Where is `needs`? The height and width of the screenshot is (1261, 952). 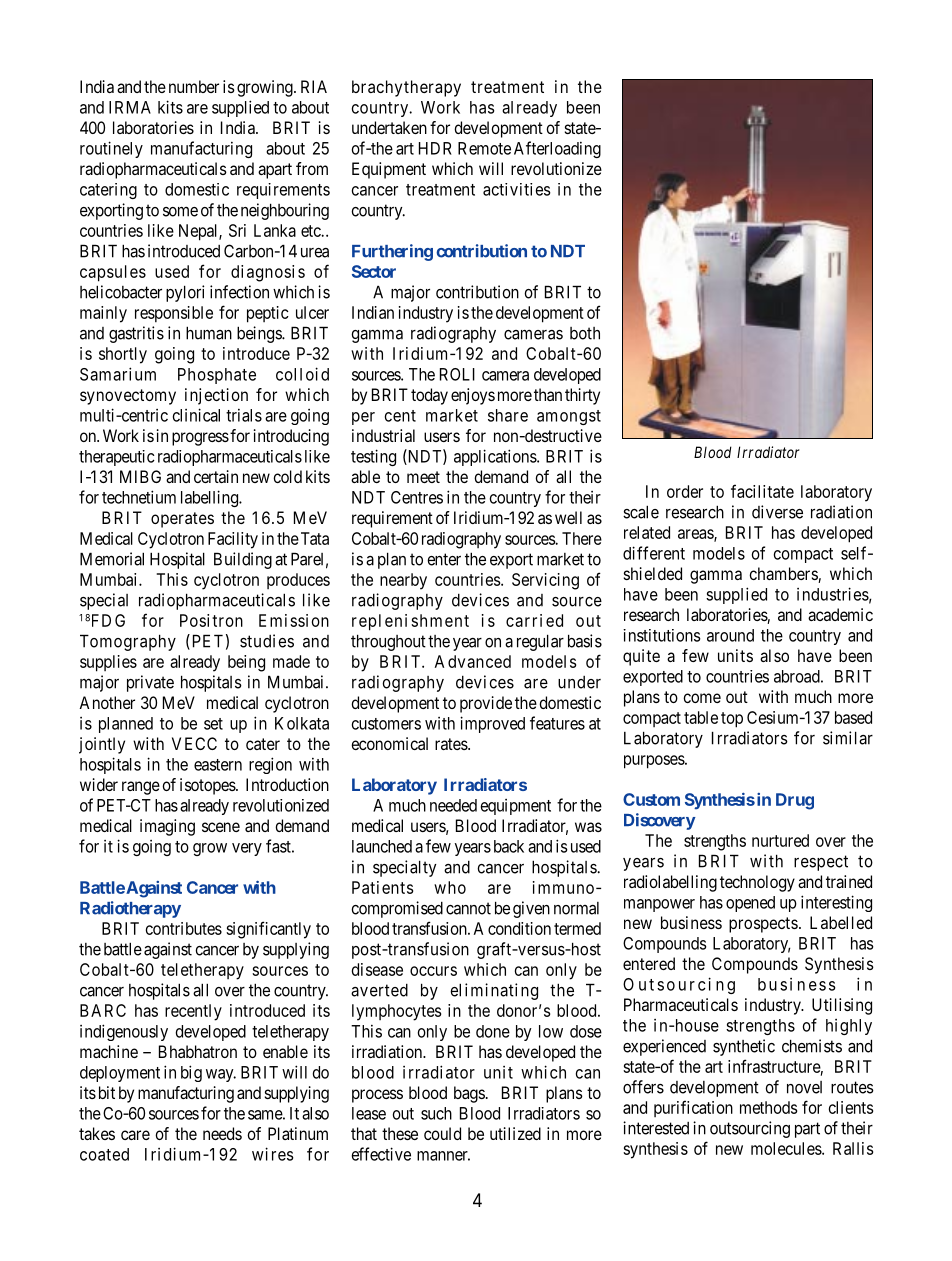 needs is located at coordinates (222, 1133).
